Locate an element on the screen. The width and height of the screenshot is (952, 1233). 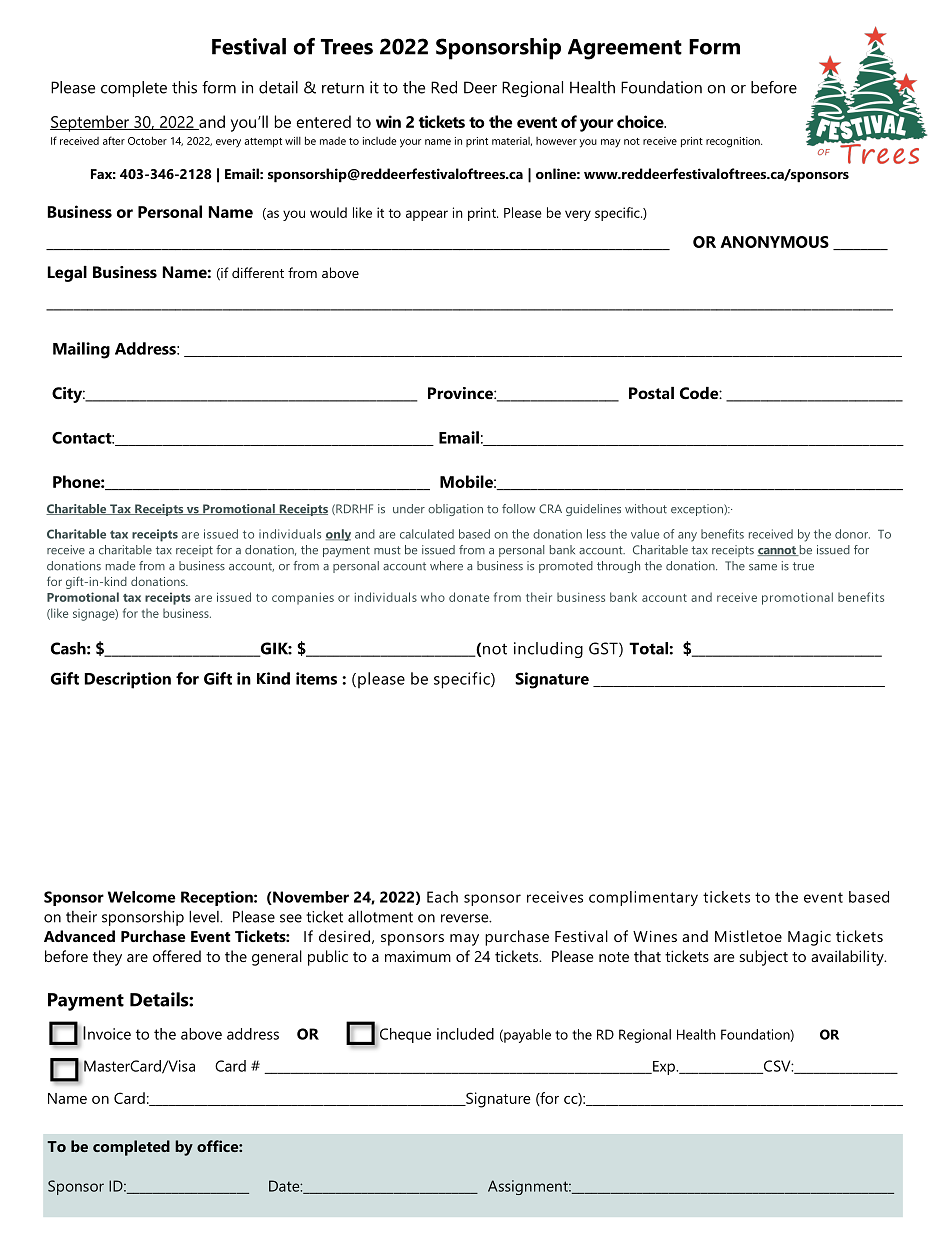
cannot is located at coordinates (777, 551).
